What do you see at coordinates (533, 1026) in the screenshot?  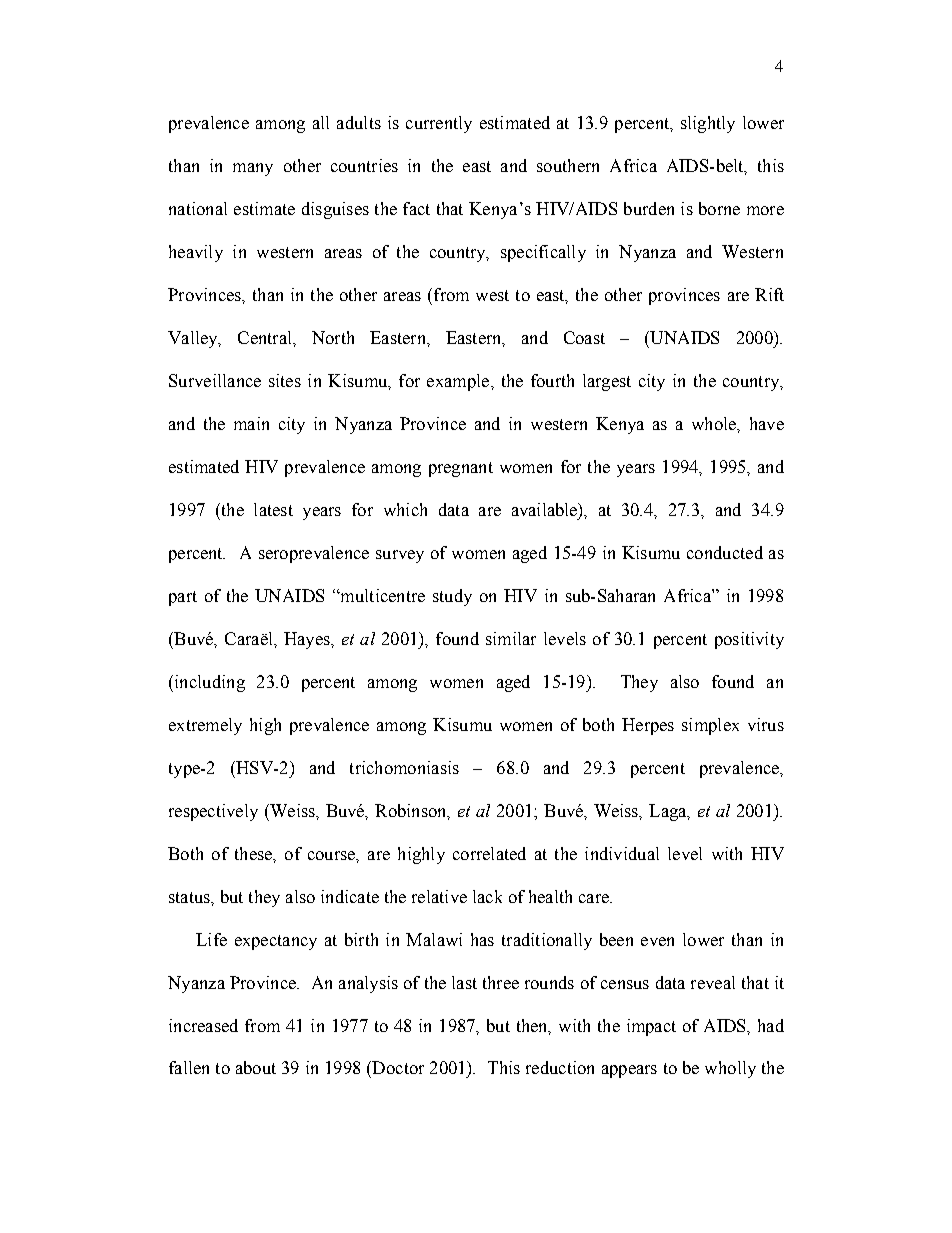 I see `then` at bounding box center [533, 1026].
